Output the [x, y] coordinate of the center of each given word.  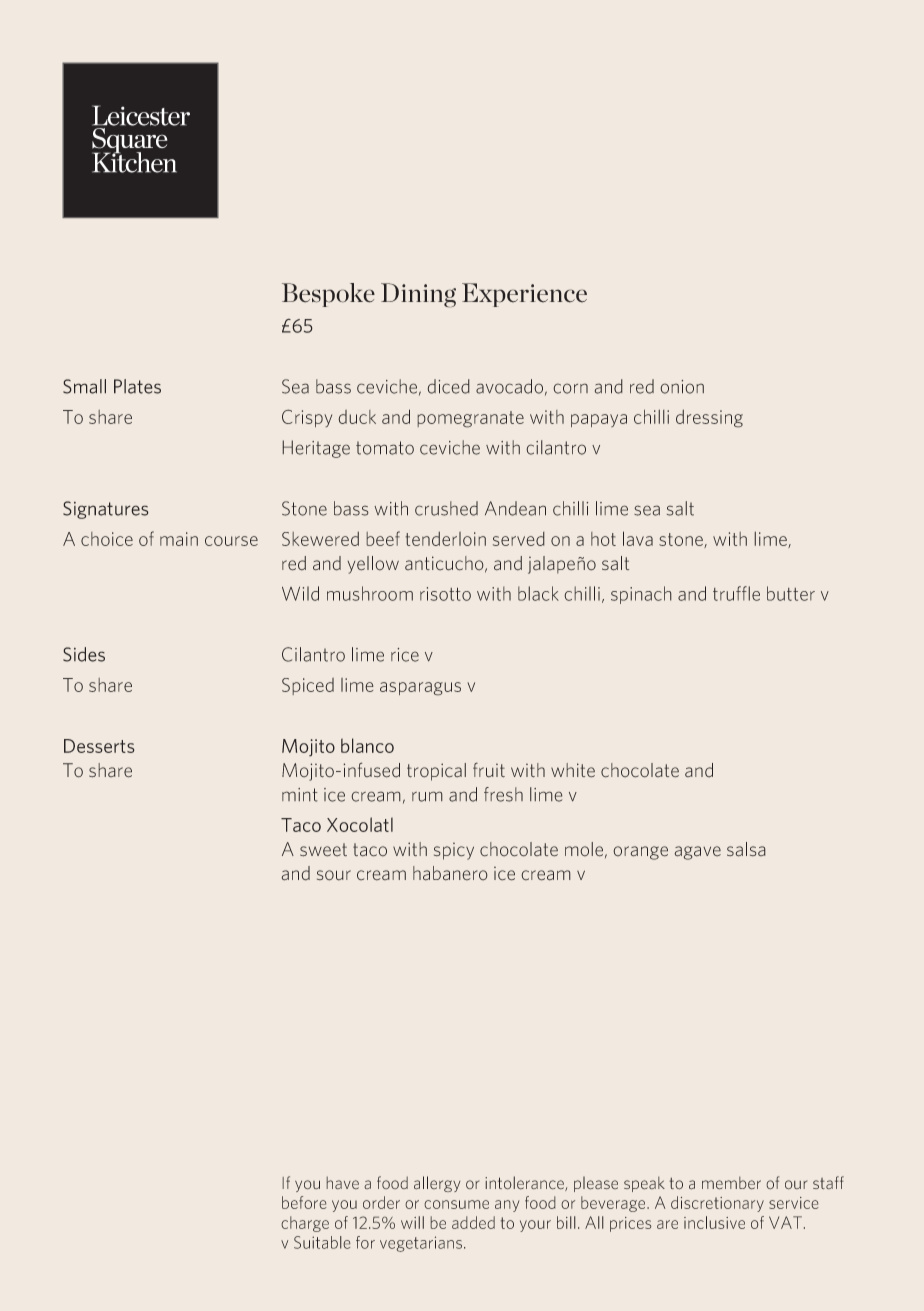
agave [697, 853]
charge [305, 1224]
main [179, 539]
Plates [137, 386]
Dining [418, 295]
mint [300, 795]
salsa [746, 849]
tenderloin [445, 538]
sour [334, 875]
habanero [450, 873]
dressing [709, 418]
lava [638, 538]
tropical [436, 772]
